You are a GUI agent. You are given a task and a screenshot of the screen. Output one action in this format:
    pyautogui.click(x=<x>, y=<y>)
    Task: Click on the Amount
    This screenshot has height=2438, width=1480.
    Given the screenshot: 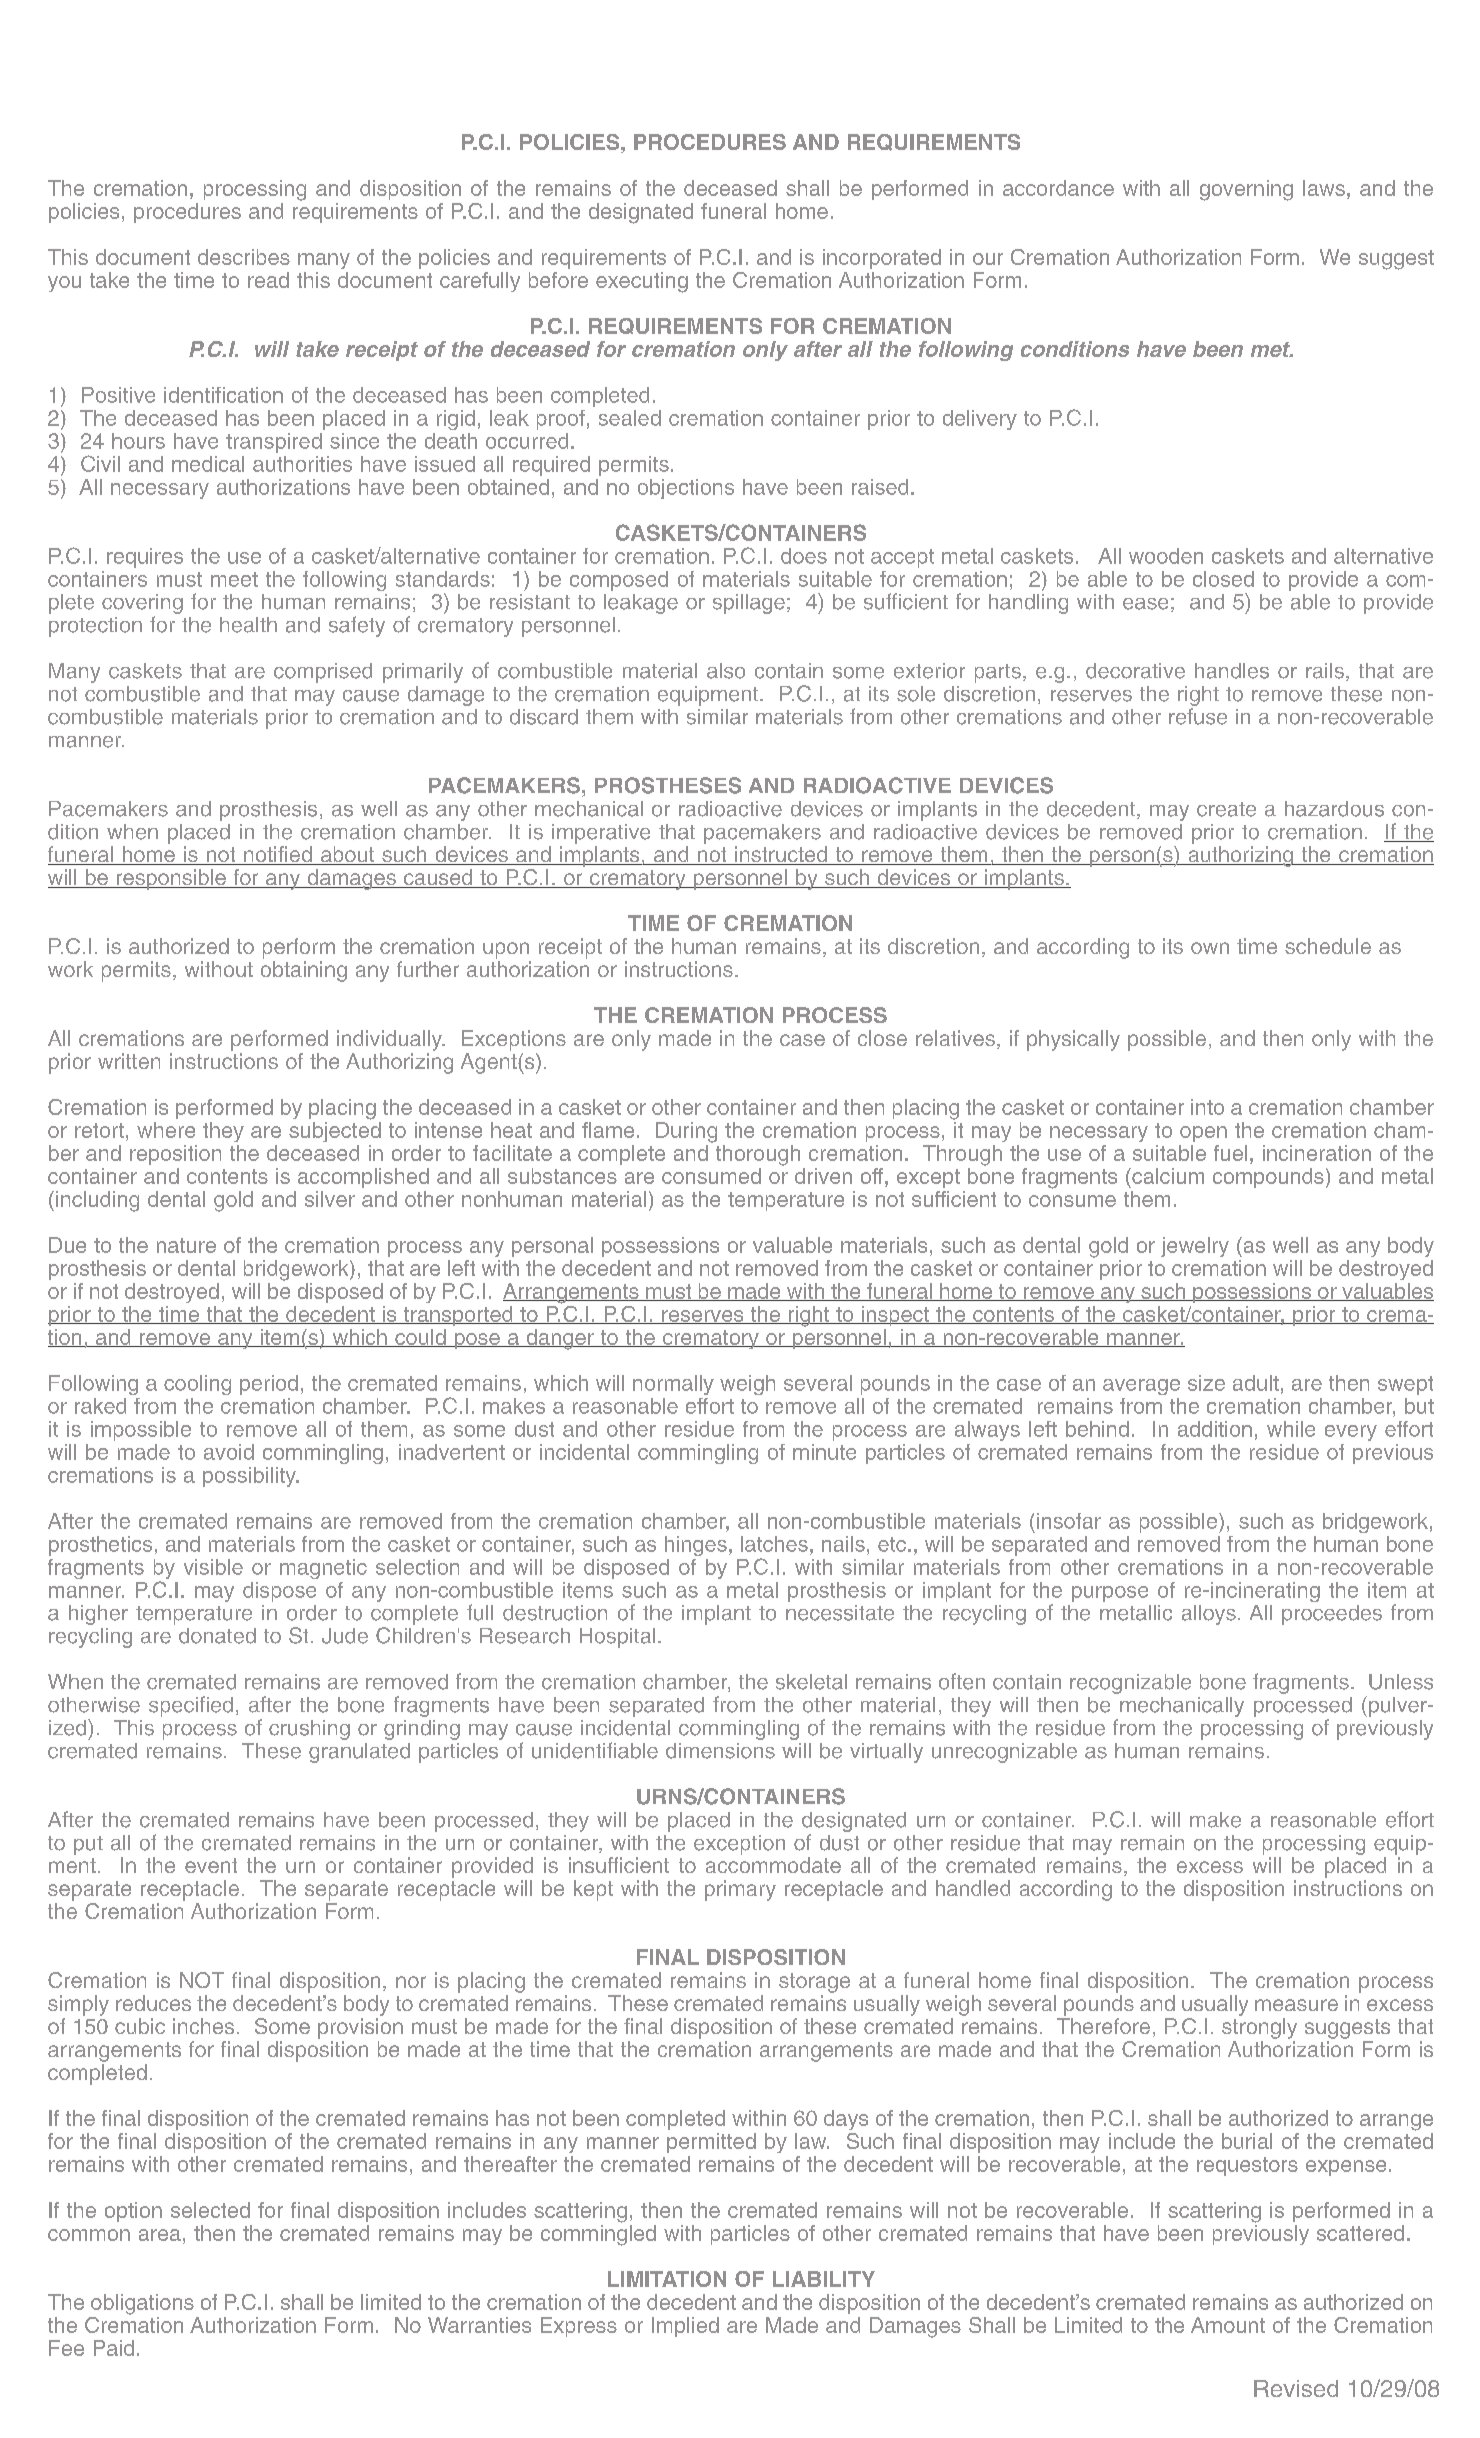 What is the action you would take?
    pyautogui.click(x=1228, y=2325)
